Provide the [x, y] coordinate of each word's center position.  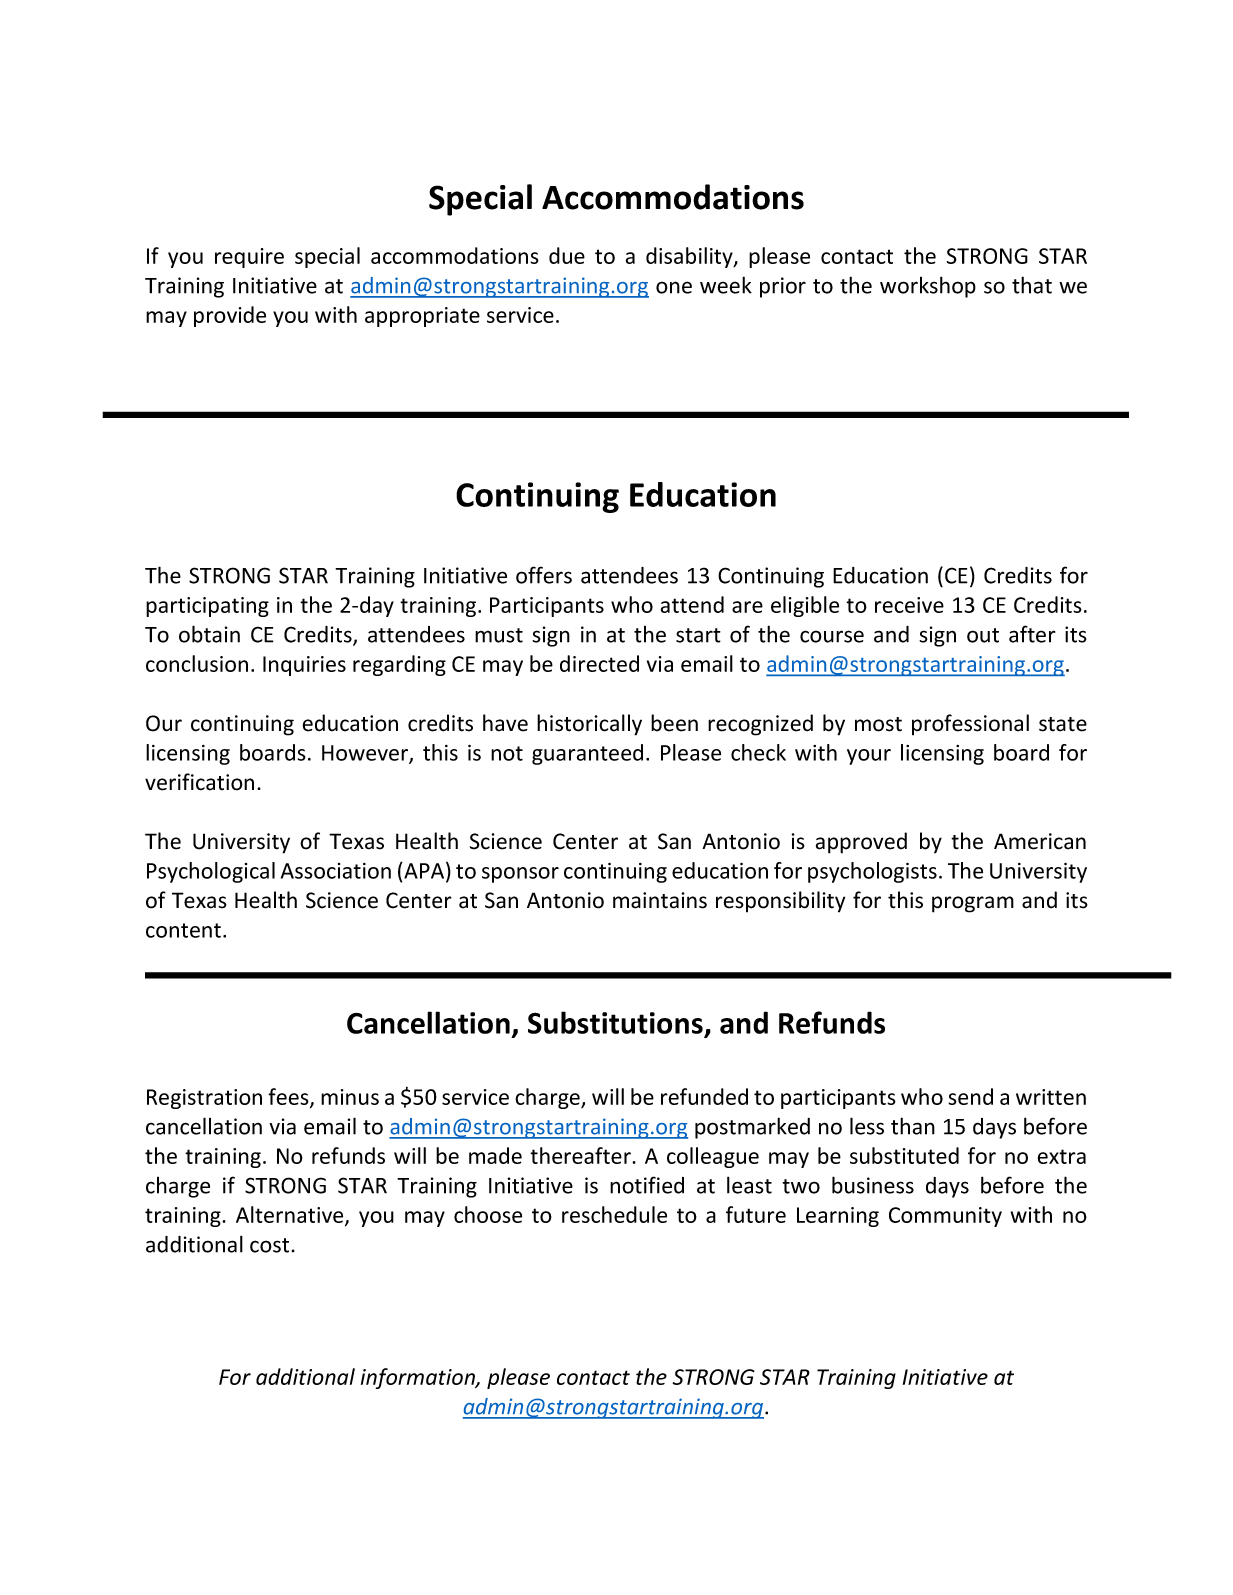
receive [909, 605]
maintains [660, 900]
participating [207, 607]
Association [336, 871]
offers [544, 575]
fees [289, 1097]
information [419, 1378]
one [674, 287]
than [913, 1126]
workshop [928, 287]
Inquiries [304, 666]
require [249, 258]
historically [589, 725]
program [973, 904]
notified [647, 1185]
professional [970, 725]
